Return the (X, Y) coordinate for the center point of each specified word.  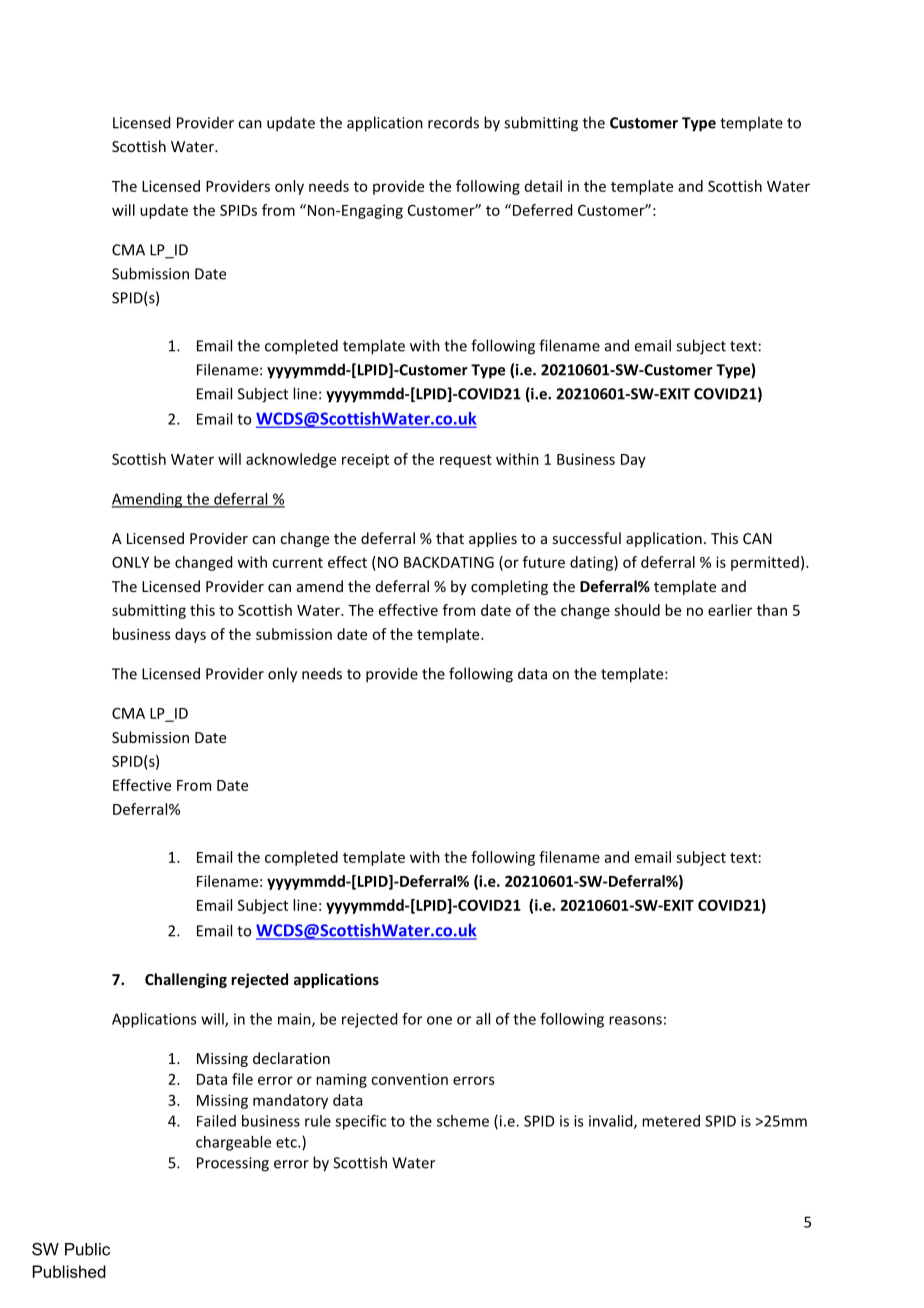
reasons (635, 1020)
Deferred (541, 210)
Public (87, 1249)
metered (671, 1121)
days (190, 635)
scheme (463, 1121)
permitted (765, 563)
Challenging (186, 980)
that (450, 538)
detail (543, 186)
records (453, 123)
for (412, 1019)
